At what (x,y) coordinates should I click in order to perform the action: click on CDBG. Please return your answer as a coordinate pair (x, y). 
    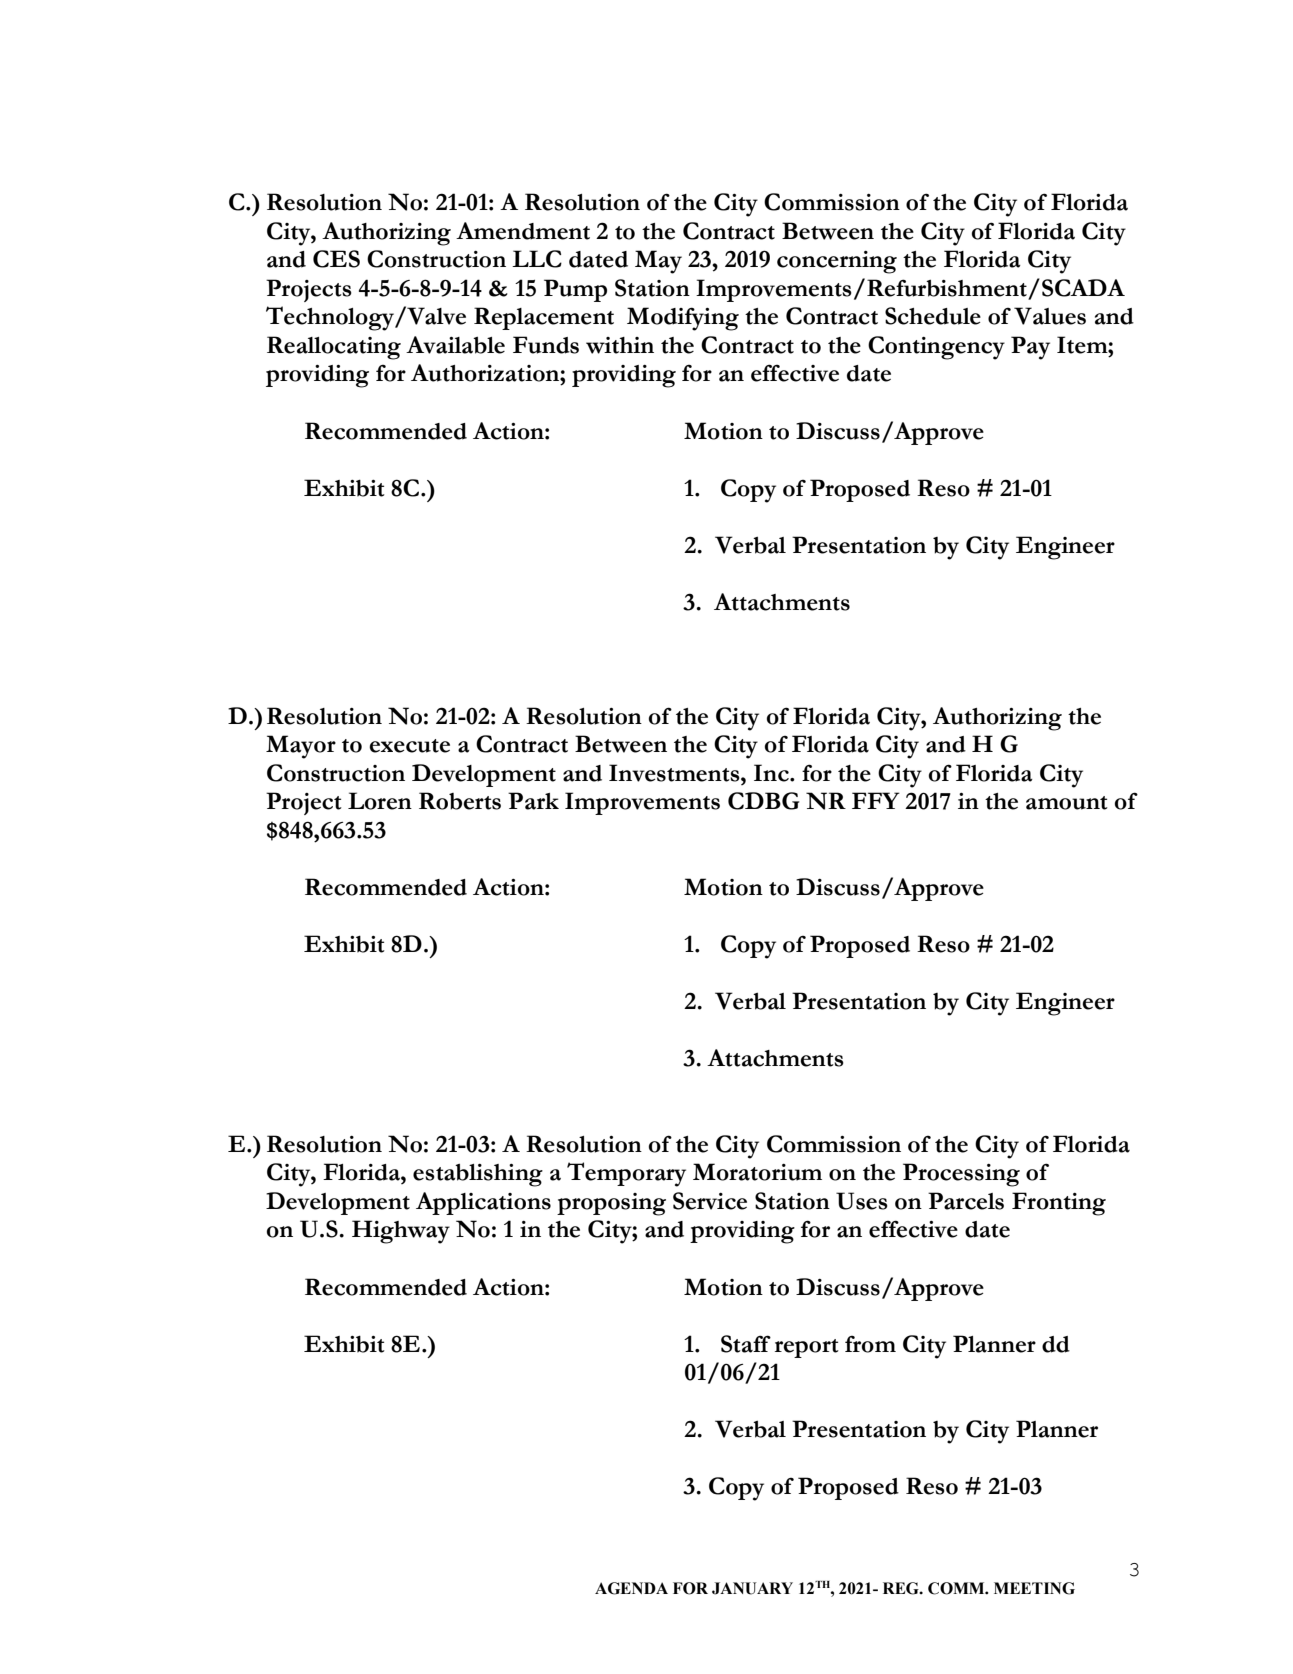
    Looking at the image, I should click on (764, 801).
